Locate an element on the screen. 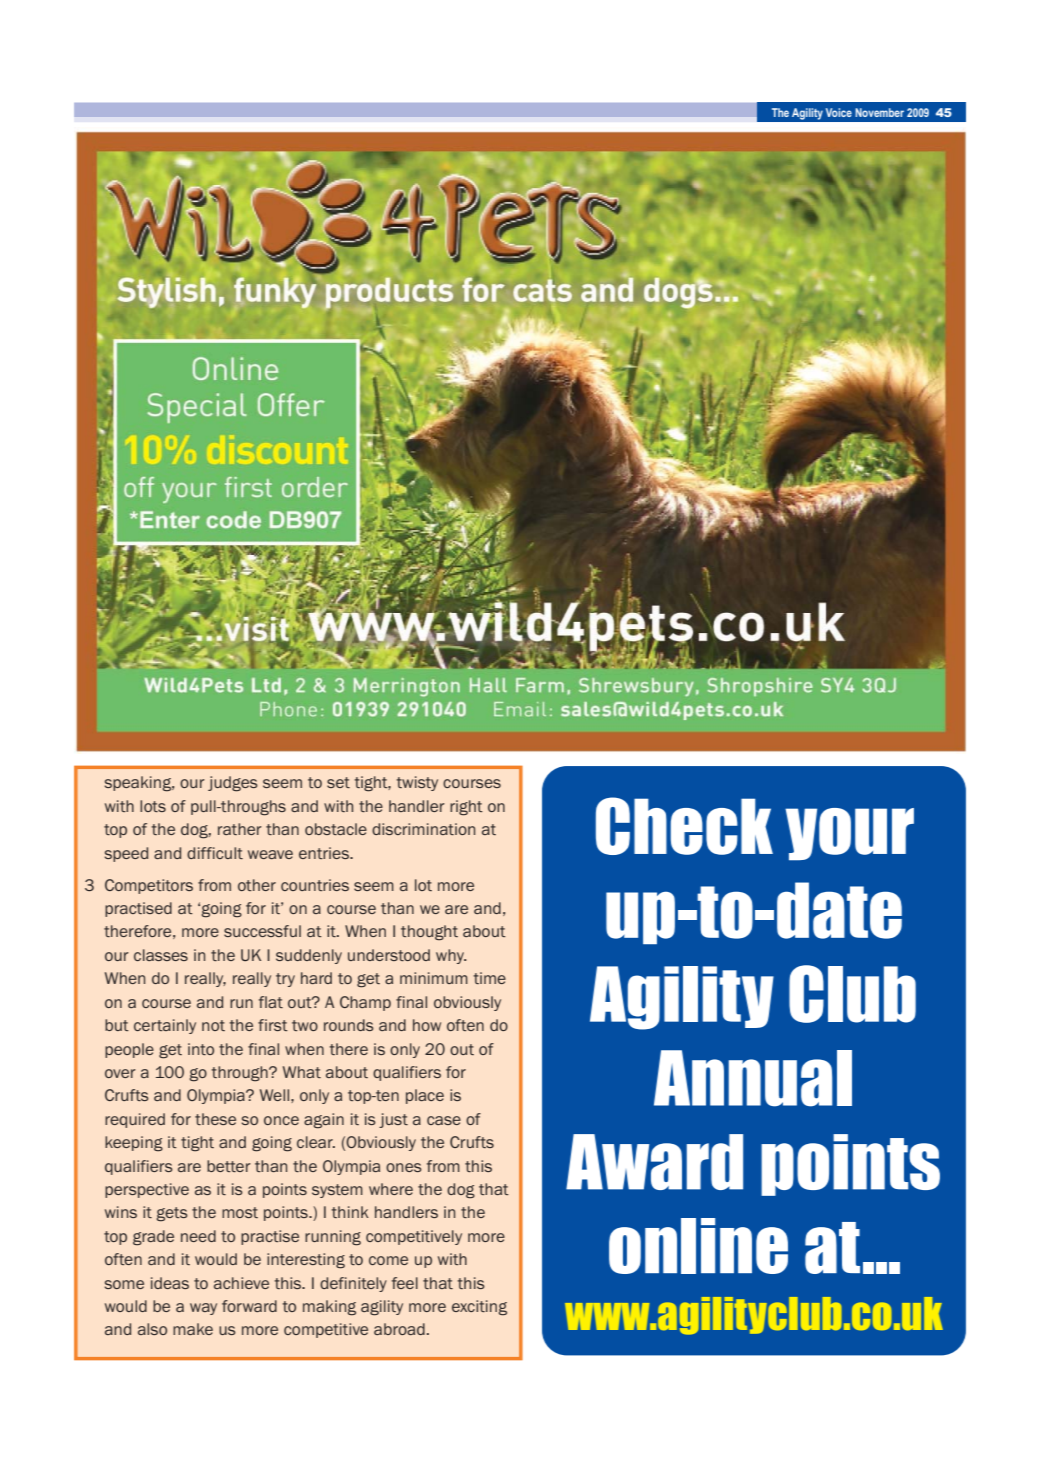  online is located at coordinates (698, 1246).
